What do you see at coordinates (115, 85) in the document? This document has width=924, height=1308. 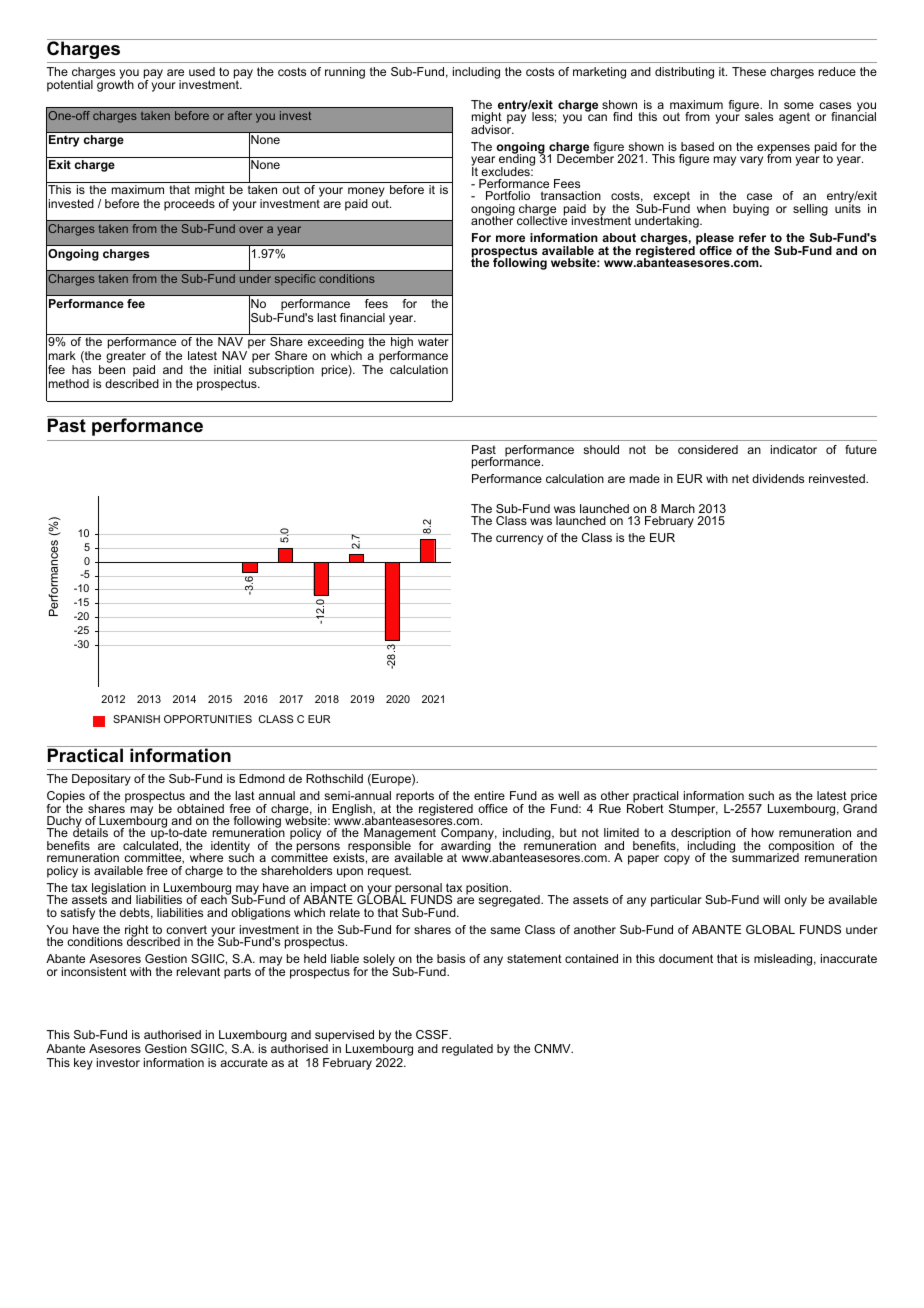 I see `growth` at bounding box center [115, 85].
